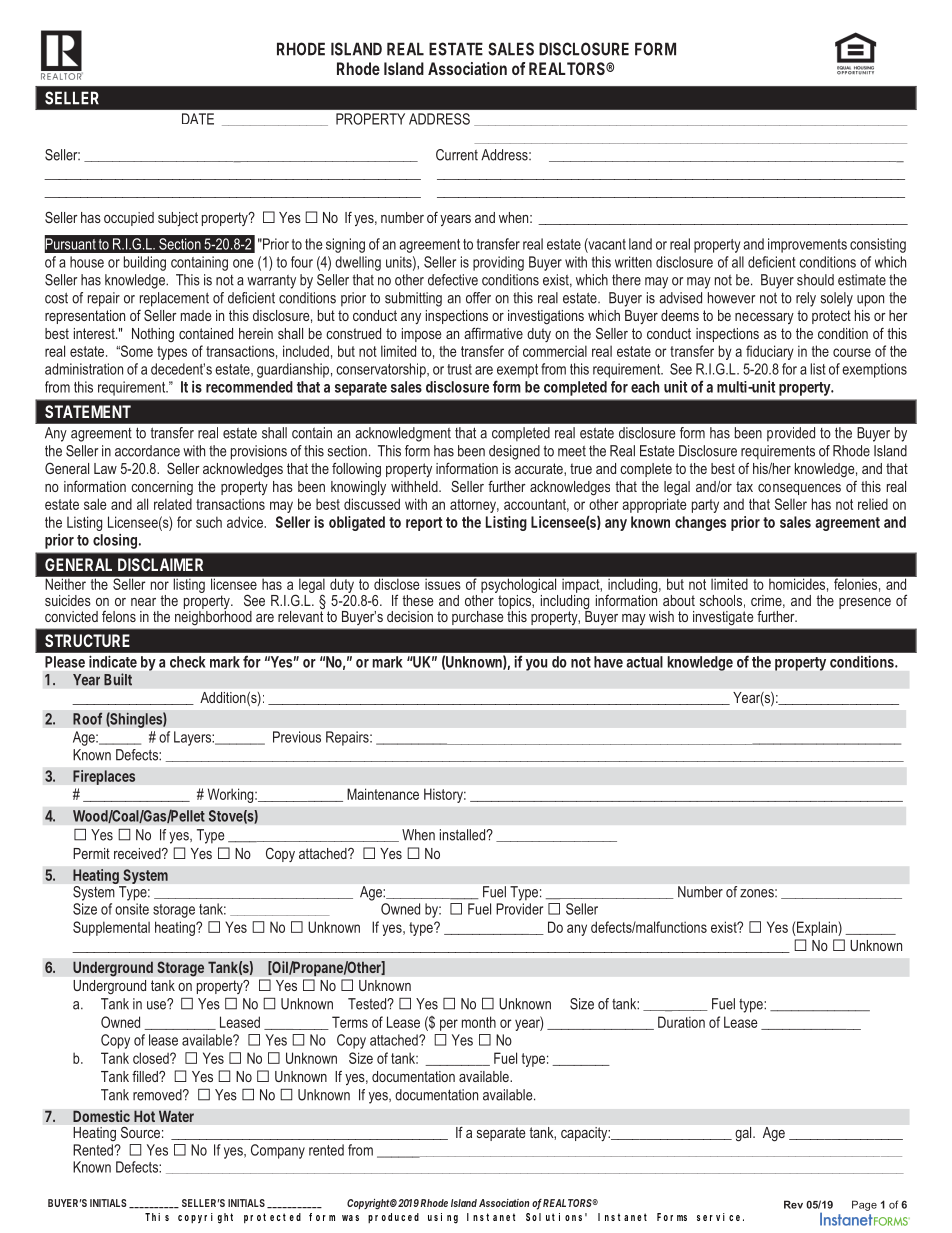  Describe the element at coordinates (817, 928) in the screenshot. I see `Explain` at that location.
